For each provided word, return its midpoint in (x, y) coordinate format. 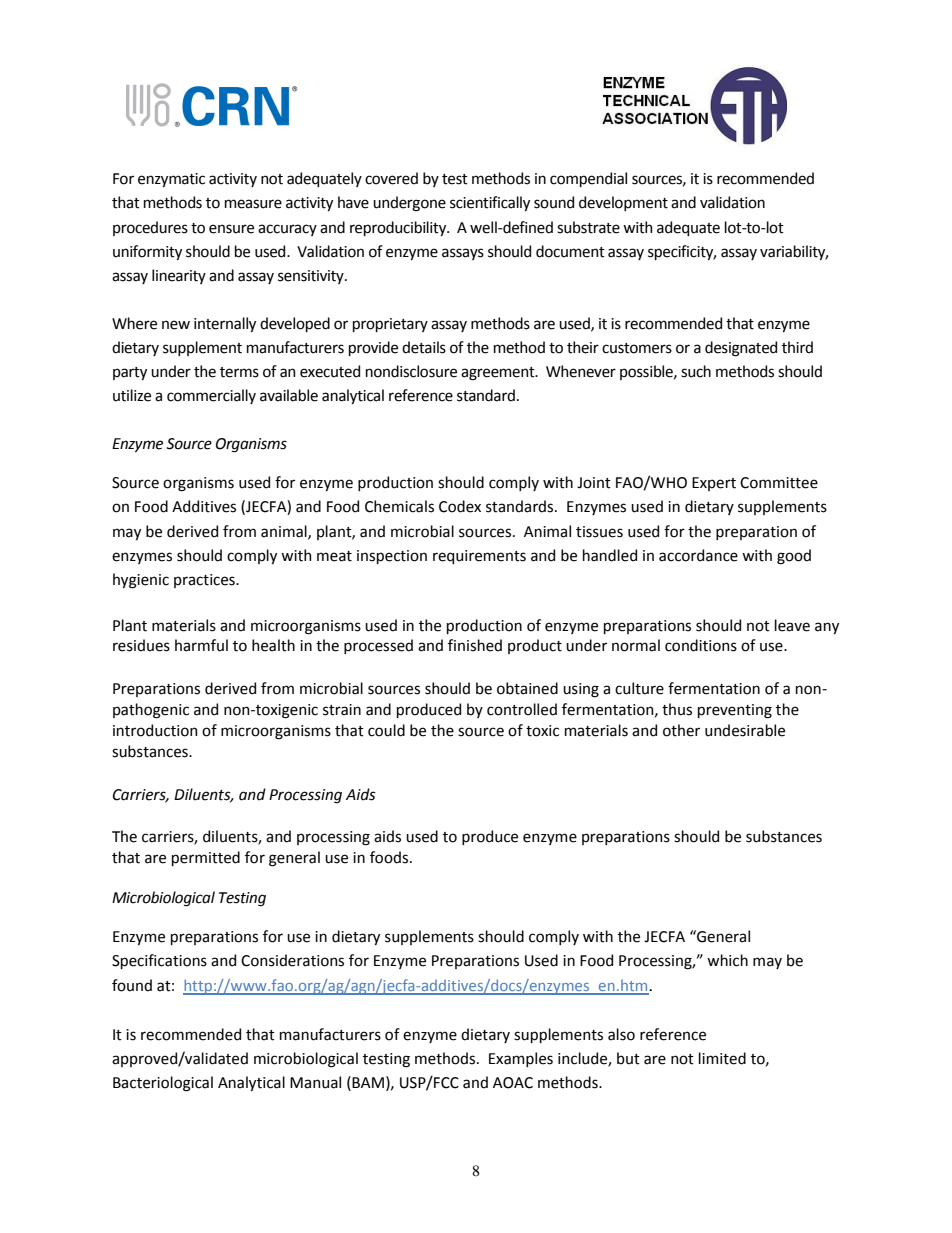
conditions (701, 645)
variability (794, 252)
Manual (315, 1082)
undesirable (745, 730)
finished (475, 645)
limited (722, 1058)
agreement (499, 374)
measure (253, 204)
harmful (201, 645)
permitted (206, 858)
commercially (211, 396)
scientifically (490, 203)
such (696, 371)
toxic (542, 731)
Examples (521, 1059)
